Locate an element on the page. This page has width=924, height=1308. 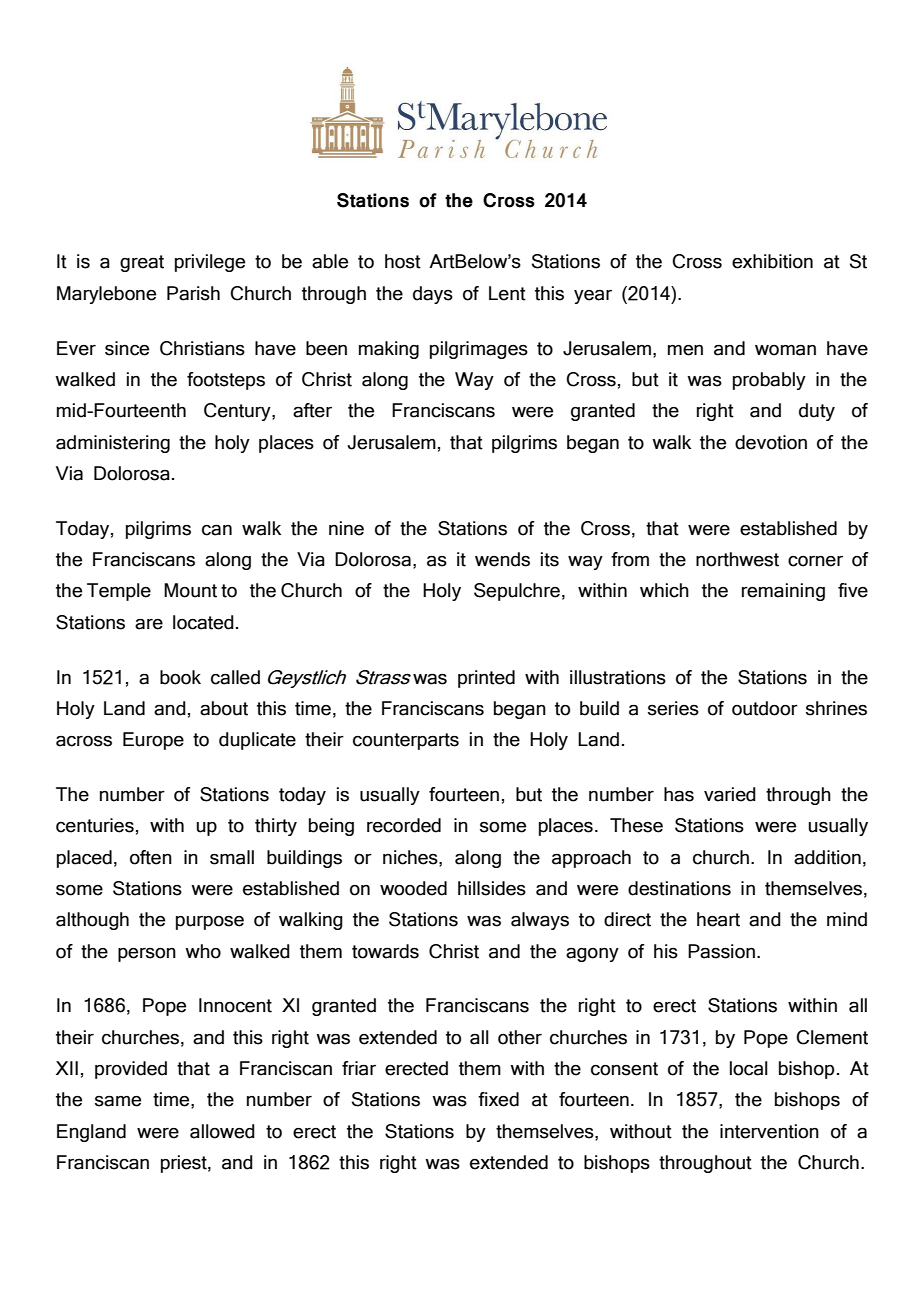
days is located at coordinates (433, 295).
